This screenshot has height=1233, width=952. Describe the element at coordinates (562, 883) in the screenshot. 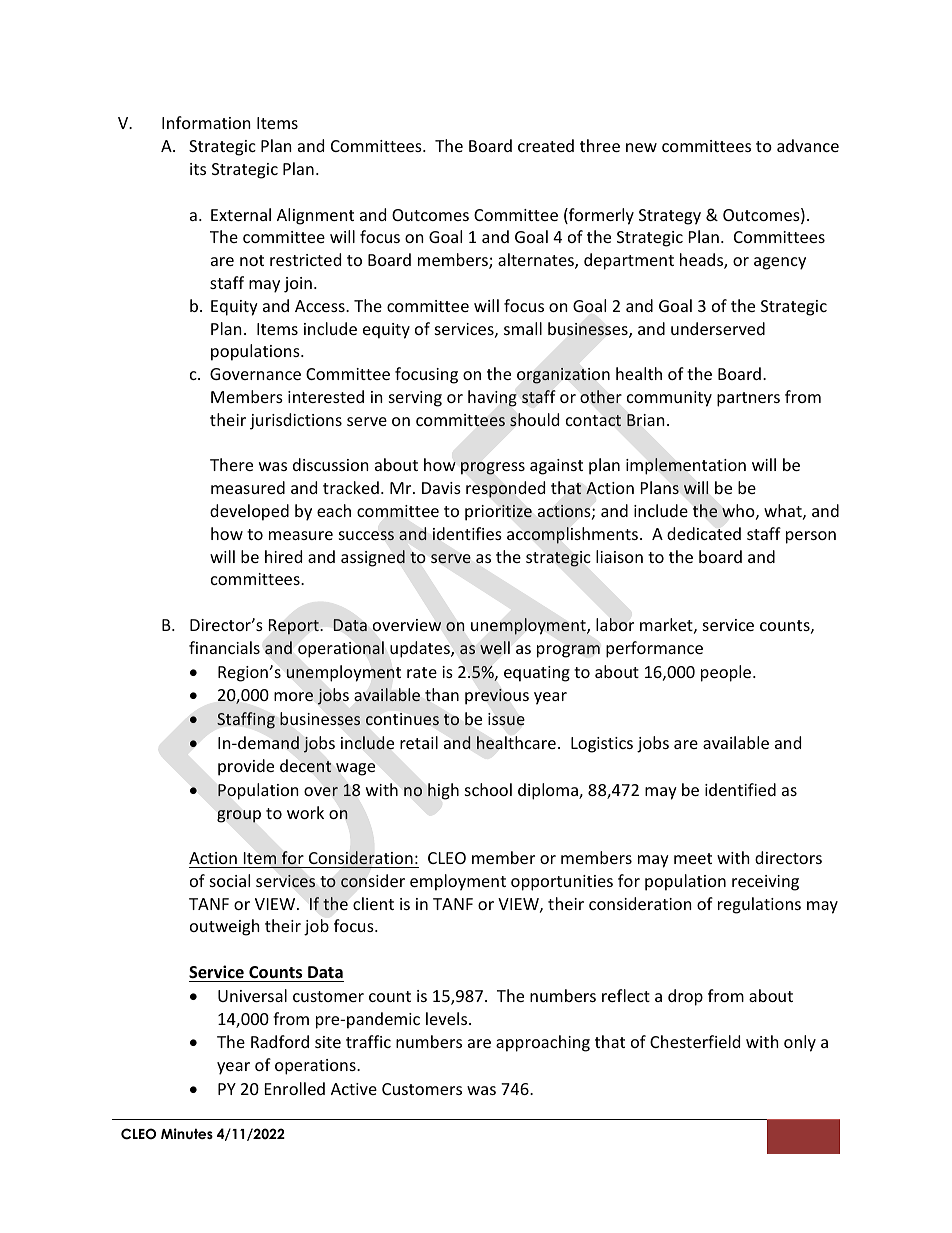

I see `opportunities` at that location.
